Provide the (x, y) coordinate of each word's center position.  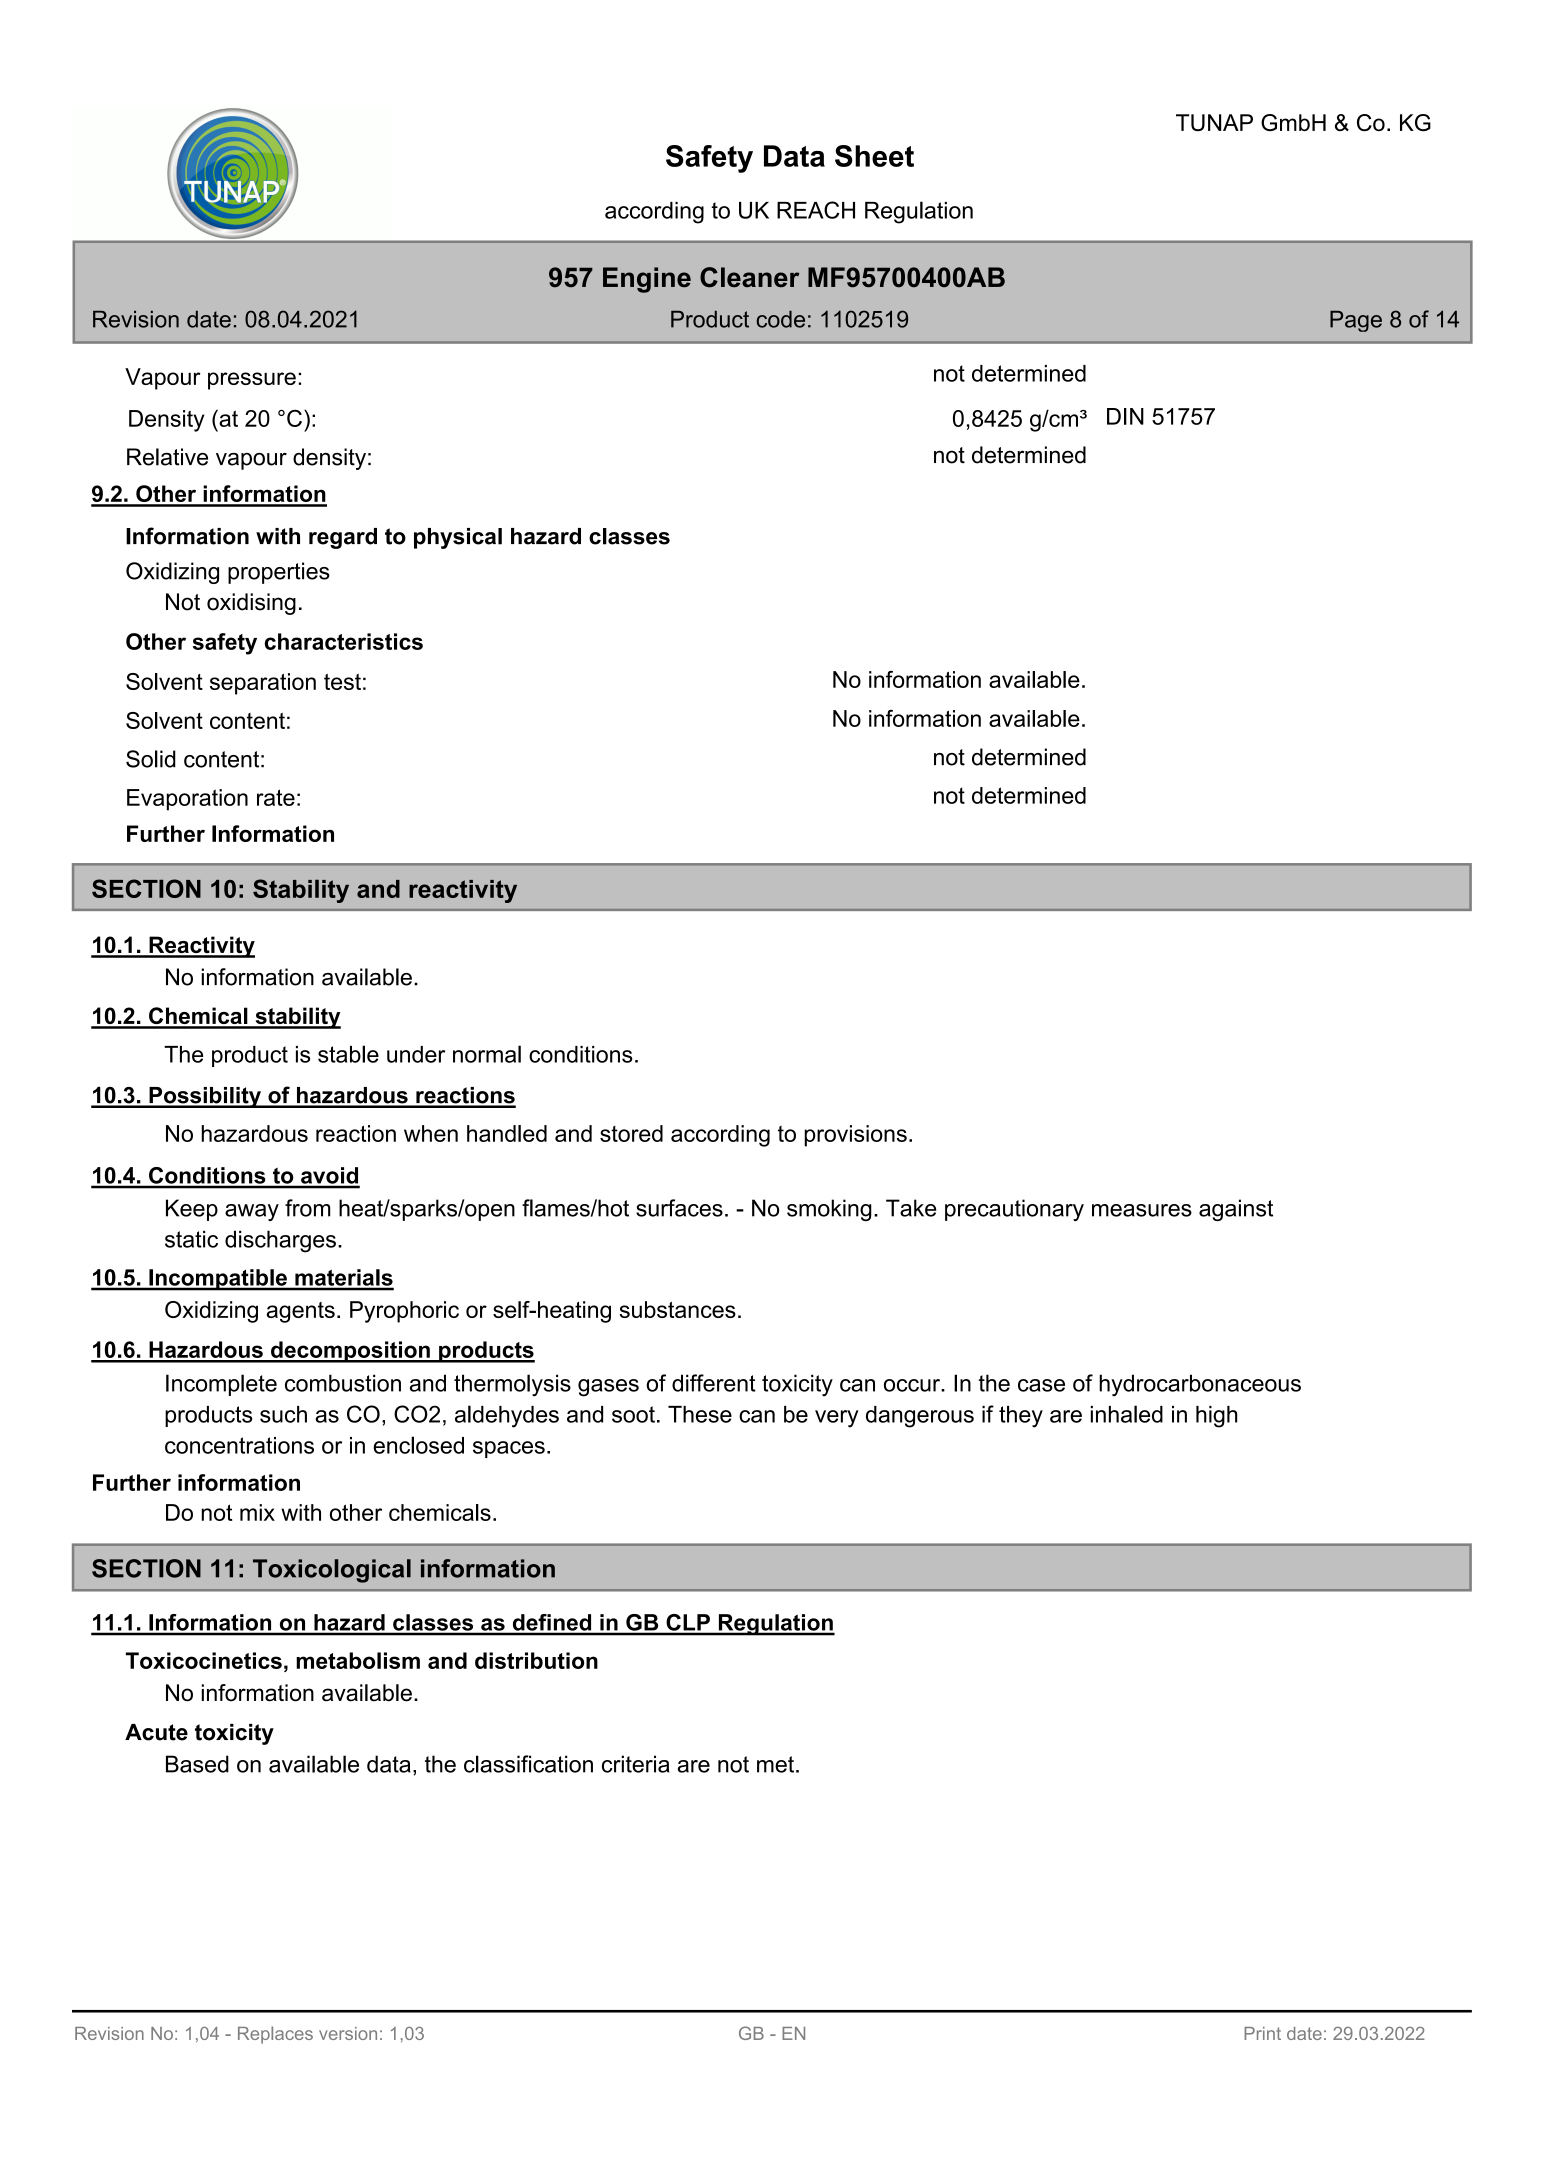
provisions (855, 1136)
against (1236, 1210)
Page (1356, 321)
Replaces (275, 2035)
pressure (252, 381)
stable (348, 1054)
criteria (636, 1764)
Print (1262, 2033)
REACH (816, 210)
